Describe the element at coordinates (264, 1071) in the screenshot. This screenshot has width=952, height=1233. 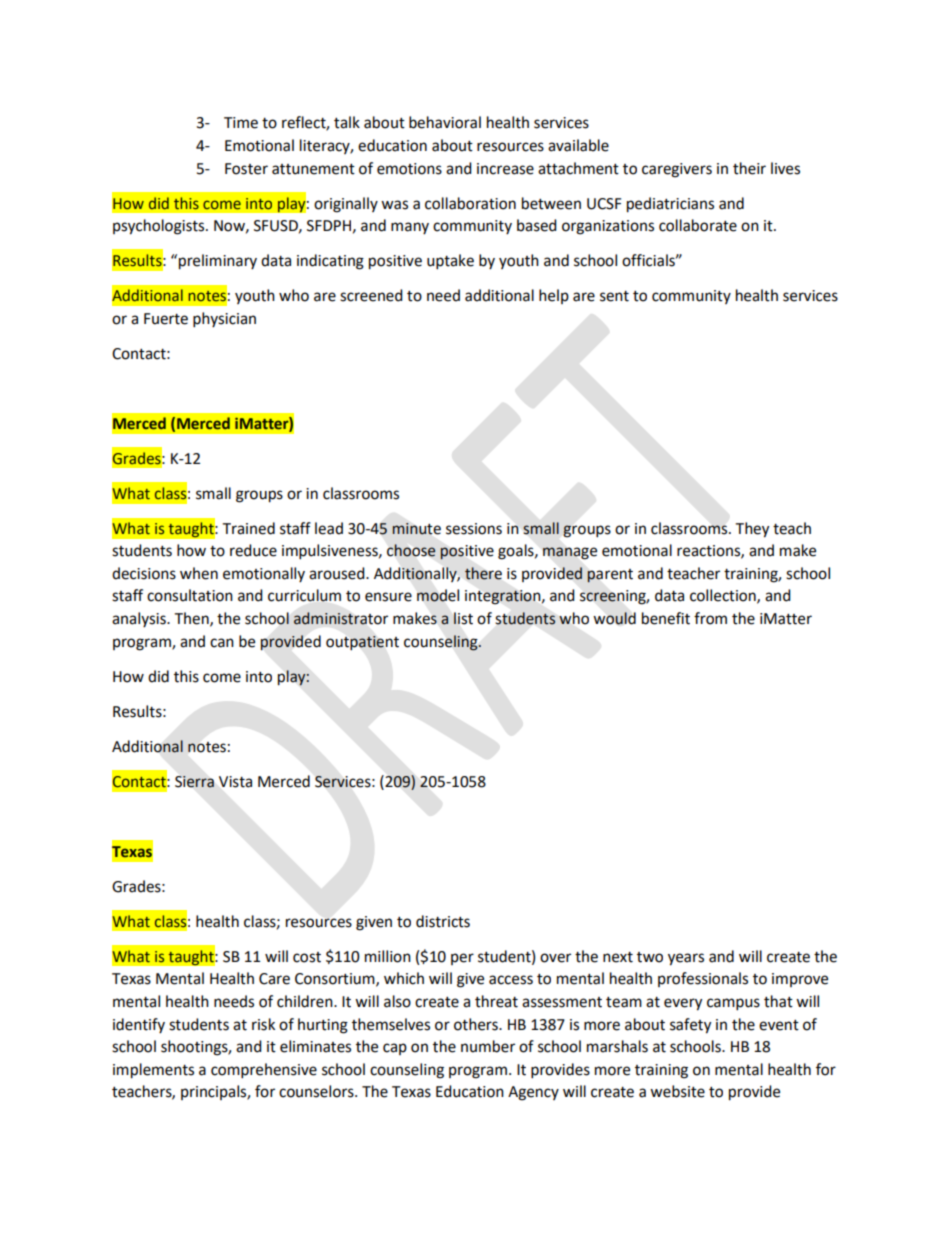
I see `comprehensive` at that location.
